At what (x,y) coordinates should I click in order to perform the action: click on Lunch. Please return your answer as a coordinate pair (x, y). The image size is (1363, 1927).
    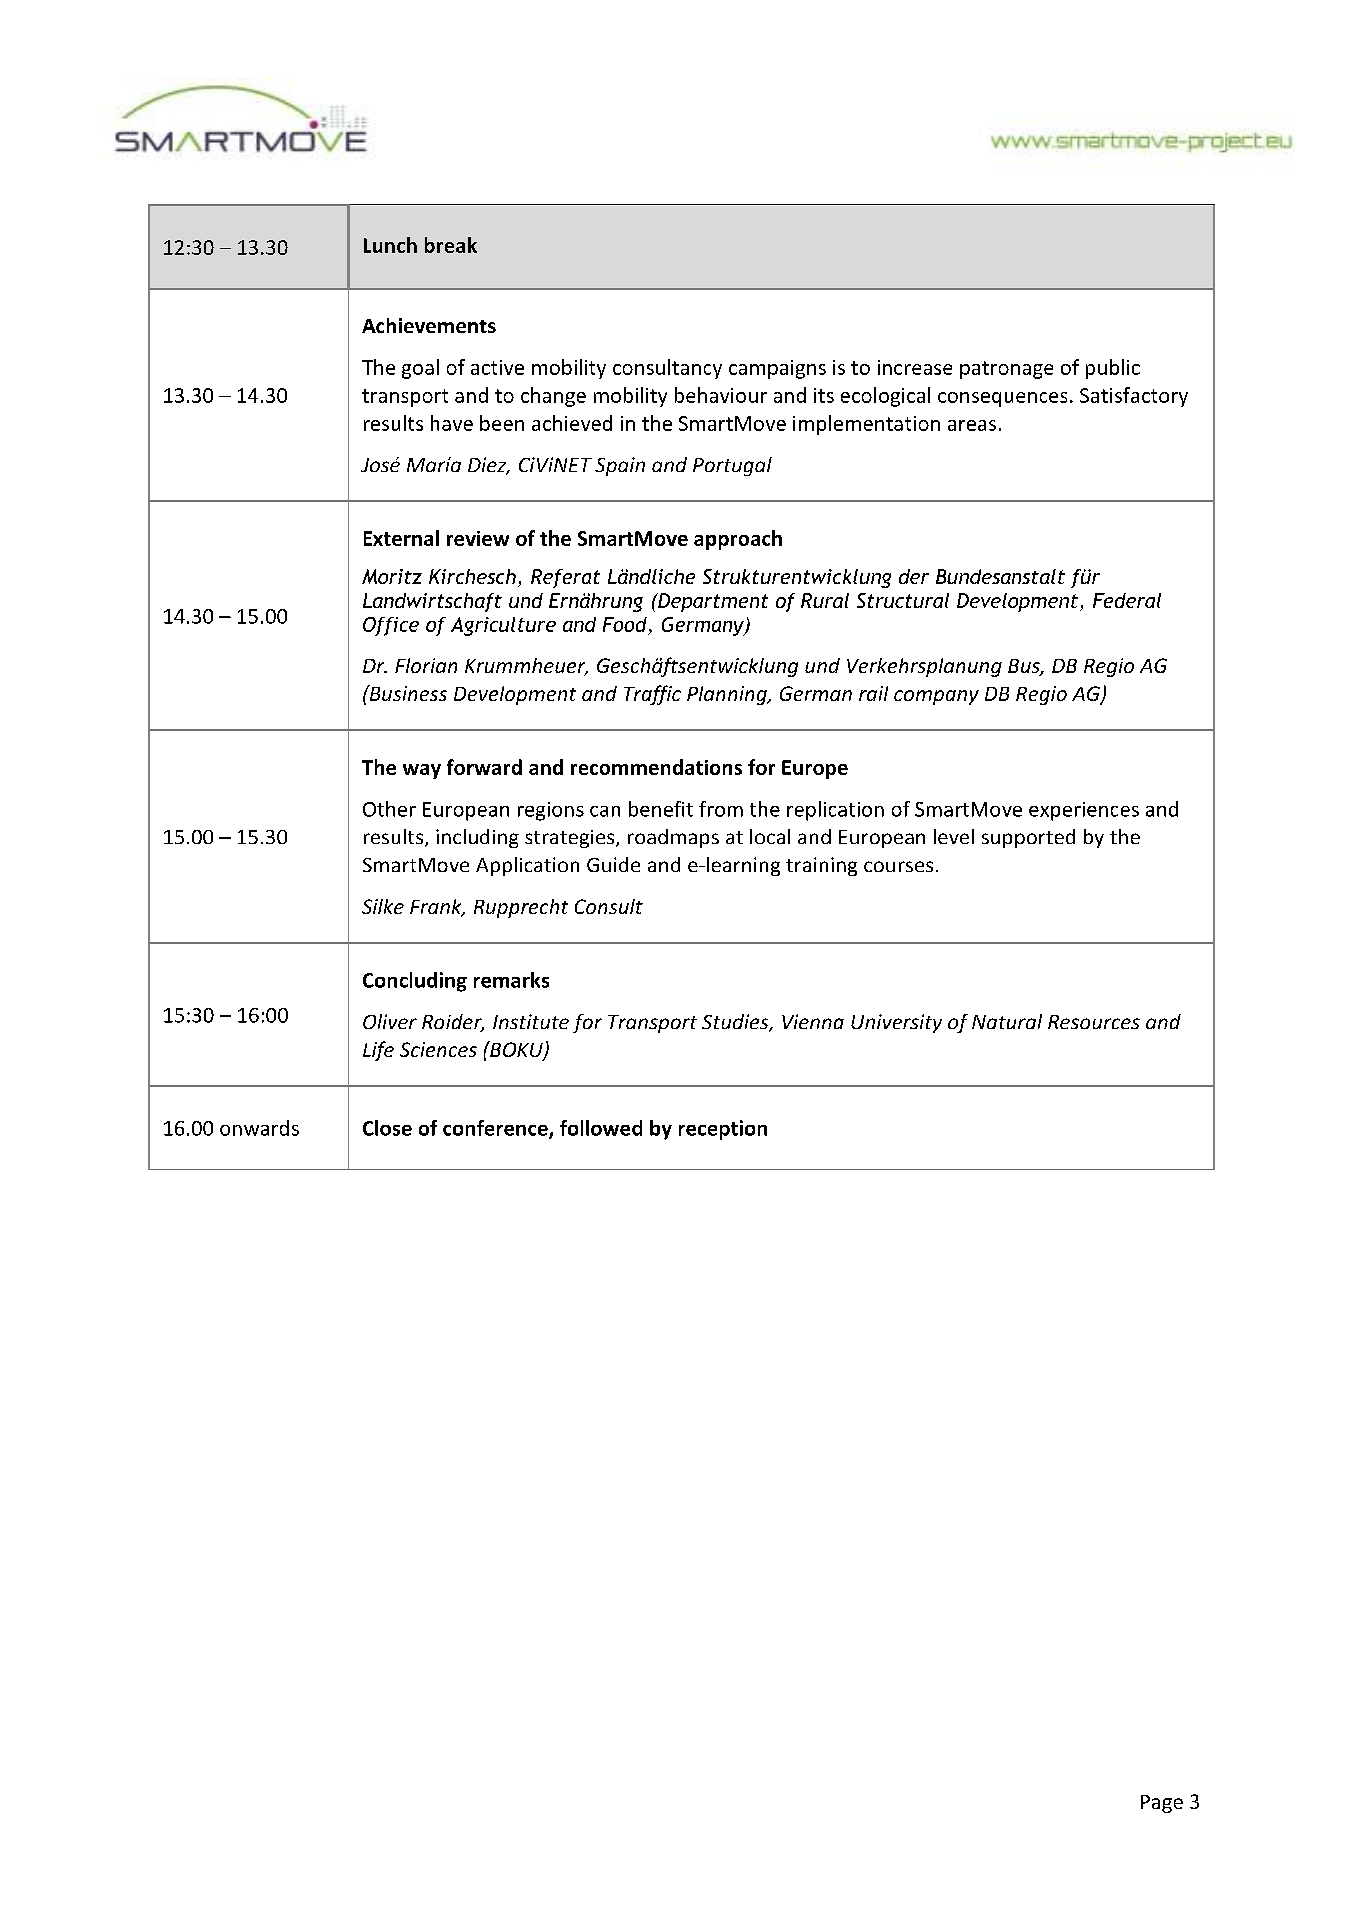
    Looking at the image, I should click on (390, 245).
